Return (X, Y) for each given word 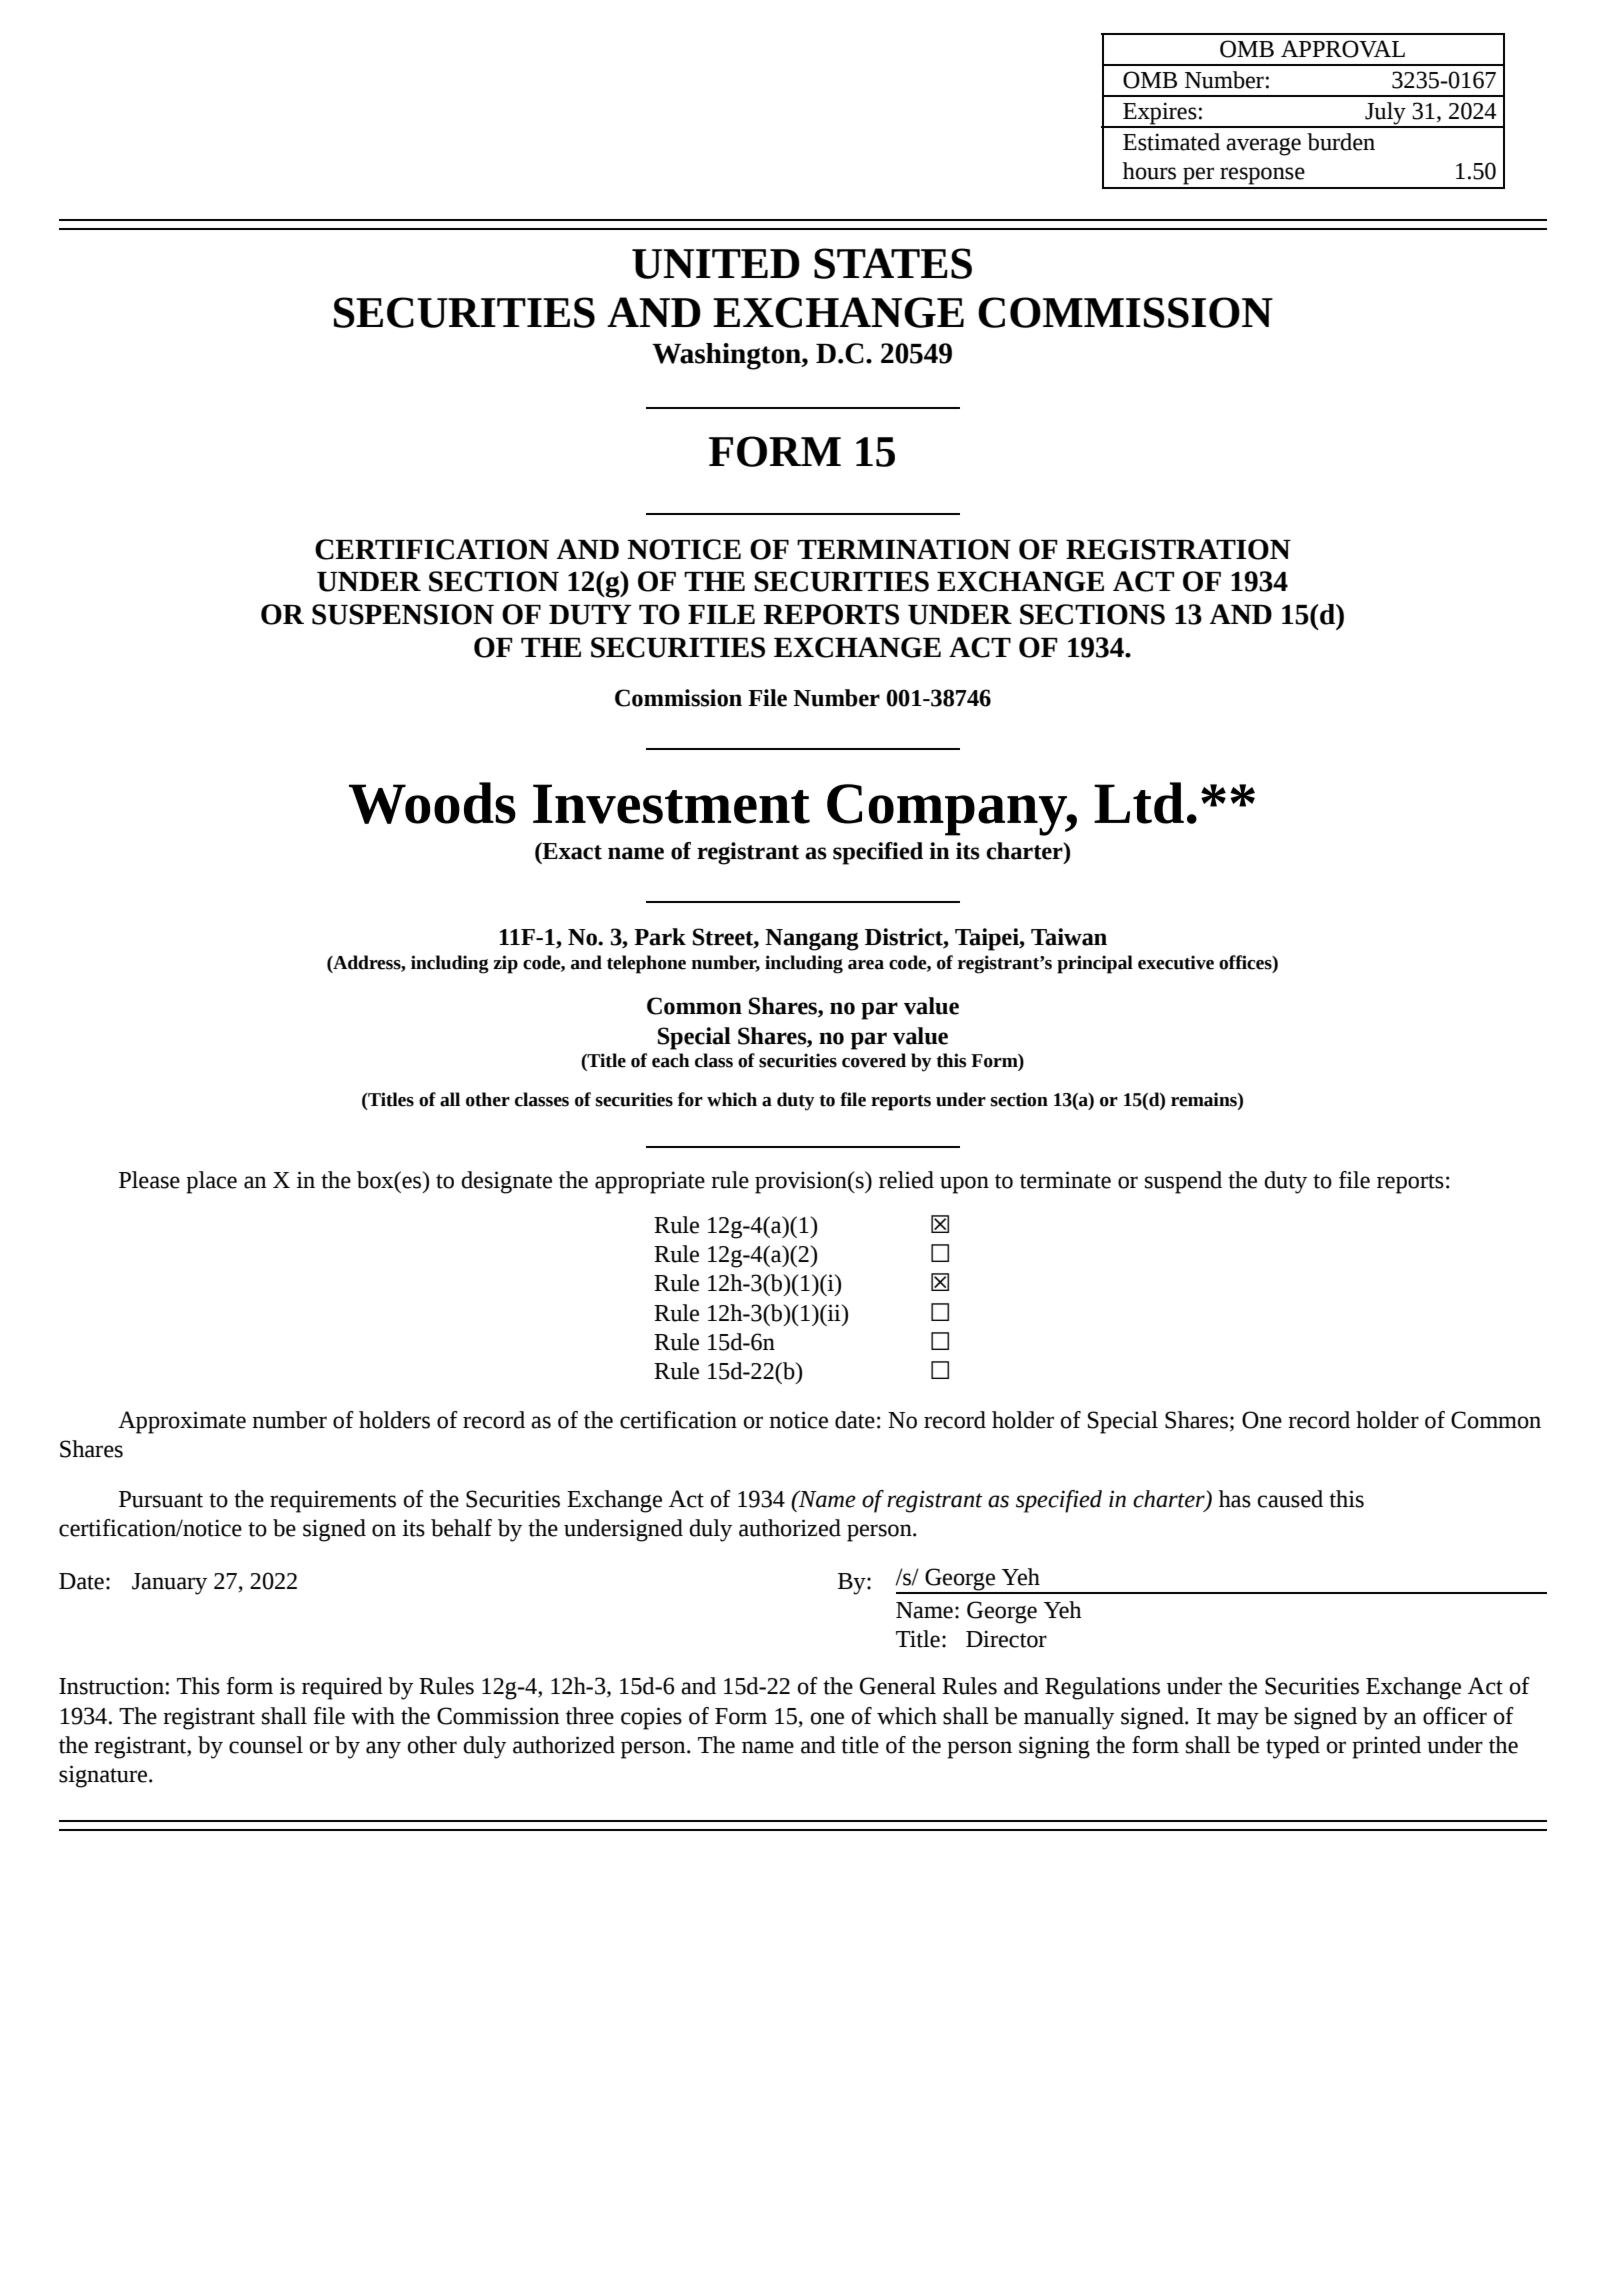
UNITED (716, 264)
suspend (1183, 1182)
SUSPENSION (403, 614)
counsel (266, 1745)
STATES (893, 263)
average (1263, 147)
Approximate (182, 1422)
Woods (432, 803)
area (866, 965)
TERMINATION (904, 549)
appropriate (650, 1182)
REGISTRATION (1178, 549)
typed (1293, 1747)
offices (1246, 962)
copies (651, 1718)
